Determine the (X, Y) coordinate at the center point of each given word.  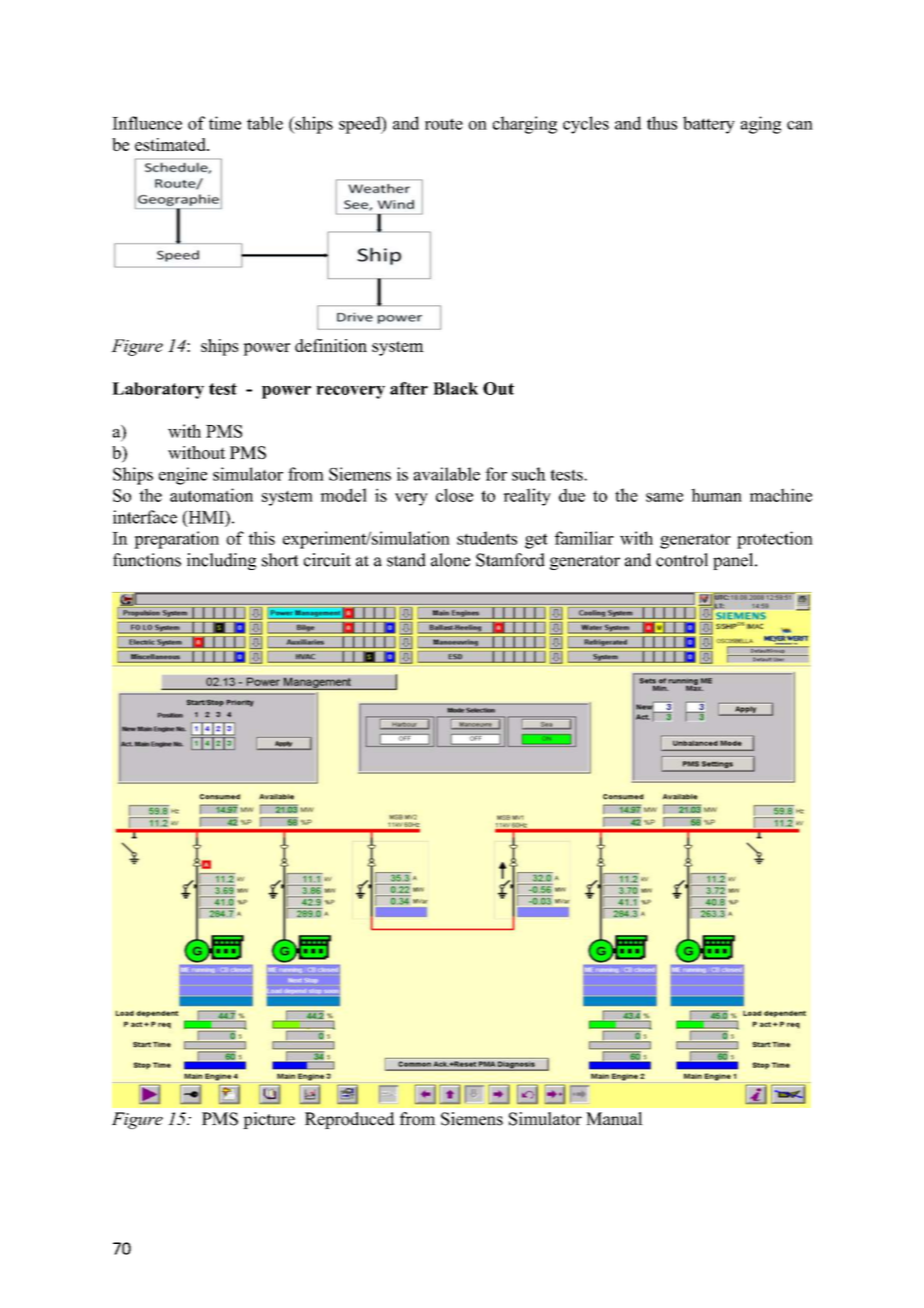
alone (450, 560)
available (447, 474)
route (444, 124)
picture (269, 1120)
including (221, 561)
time (225, 123)
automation (211, 495)
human (716, 495)
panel (734, 561)
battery (709, 125)
